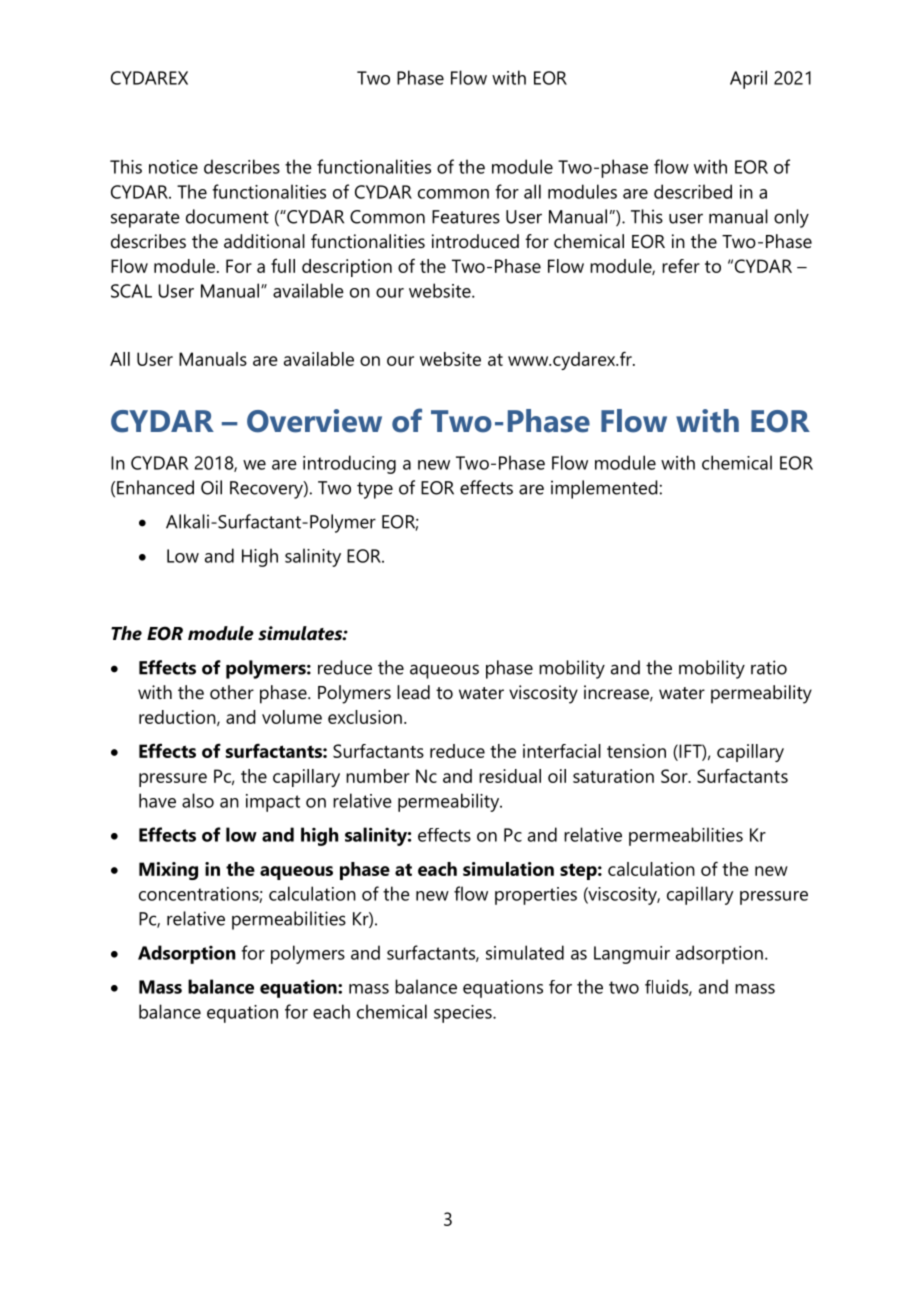  I want to click on full, so click(283, 265).
